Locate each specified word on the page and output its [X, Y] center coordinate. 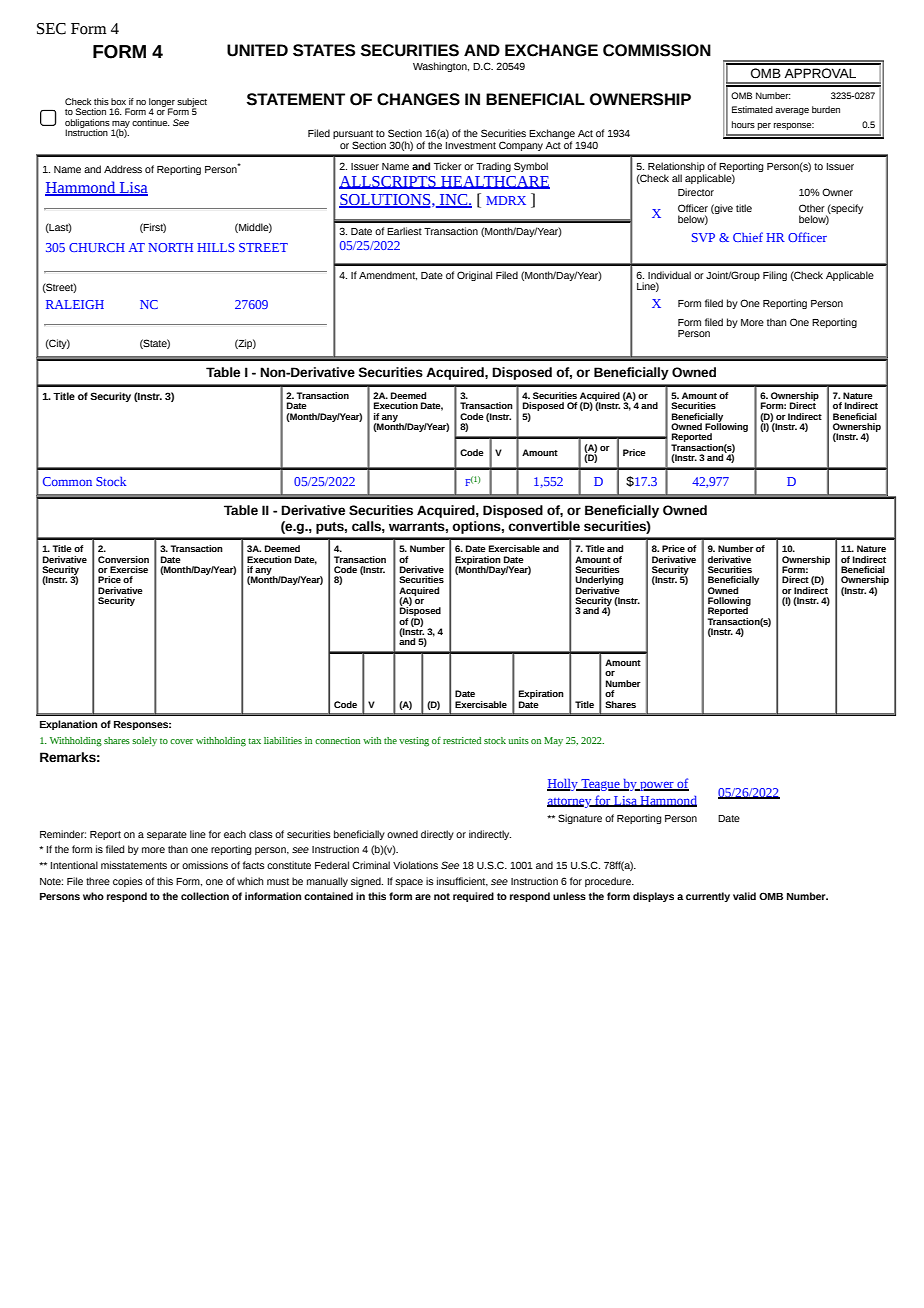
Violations [415, 865]
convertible [544, 526]
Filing [775, 276]
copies [128, 882]
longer [162, 103]
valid [744, 896]
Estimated [752, 109]
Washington [441, 67]
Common [67, 481]
